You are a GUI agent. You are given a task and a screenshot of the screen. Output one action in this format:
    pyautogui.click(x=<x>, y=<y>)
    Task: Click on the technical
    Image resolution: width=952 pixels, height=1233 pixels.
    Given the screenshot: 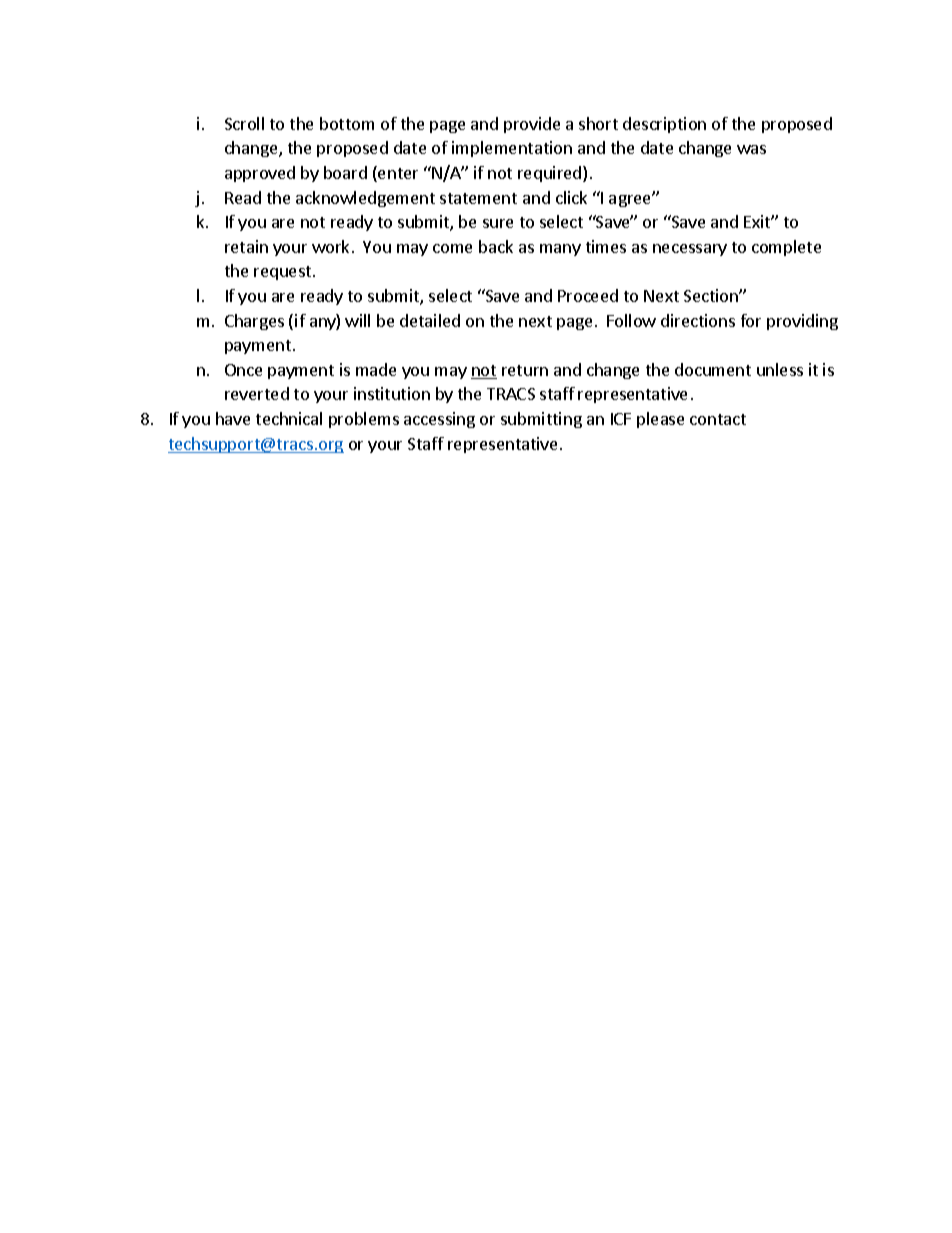 What is the action you would take?
    pyautogui.click(x=289, y=418)
